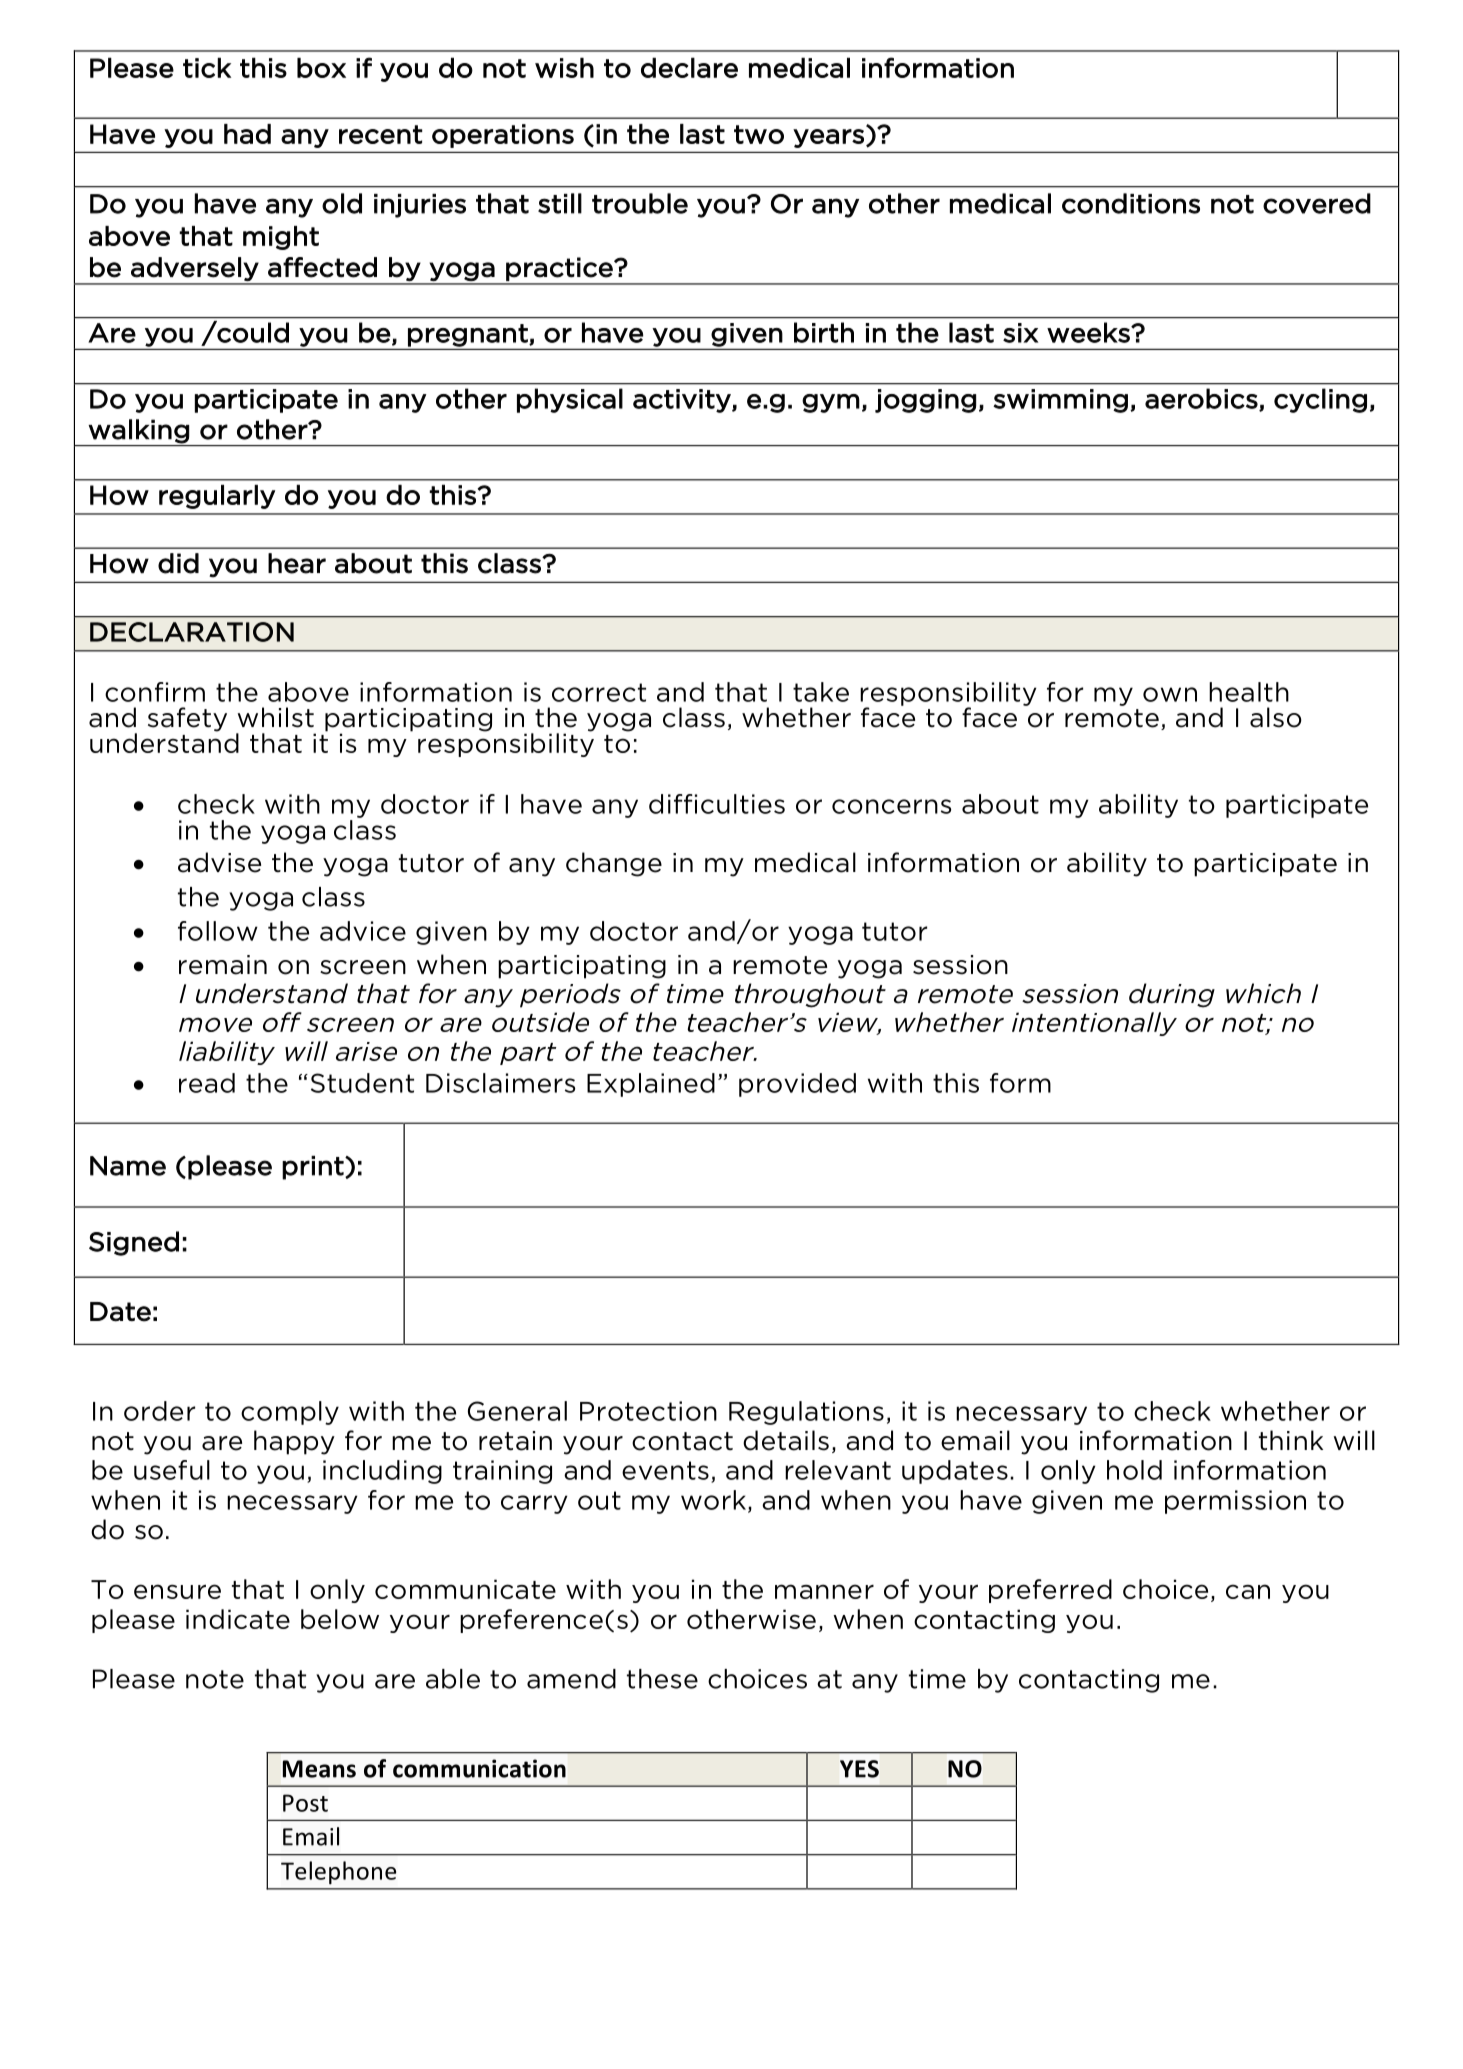  Describe the element at coordinates (859, 1769) in the document. I see `YES` at that location.
